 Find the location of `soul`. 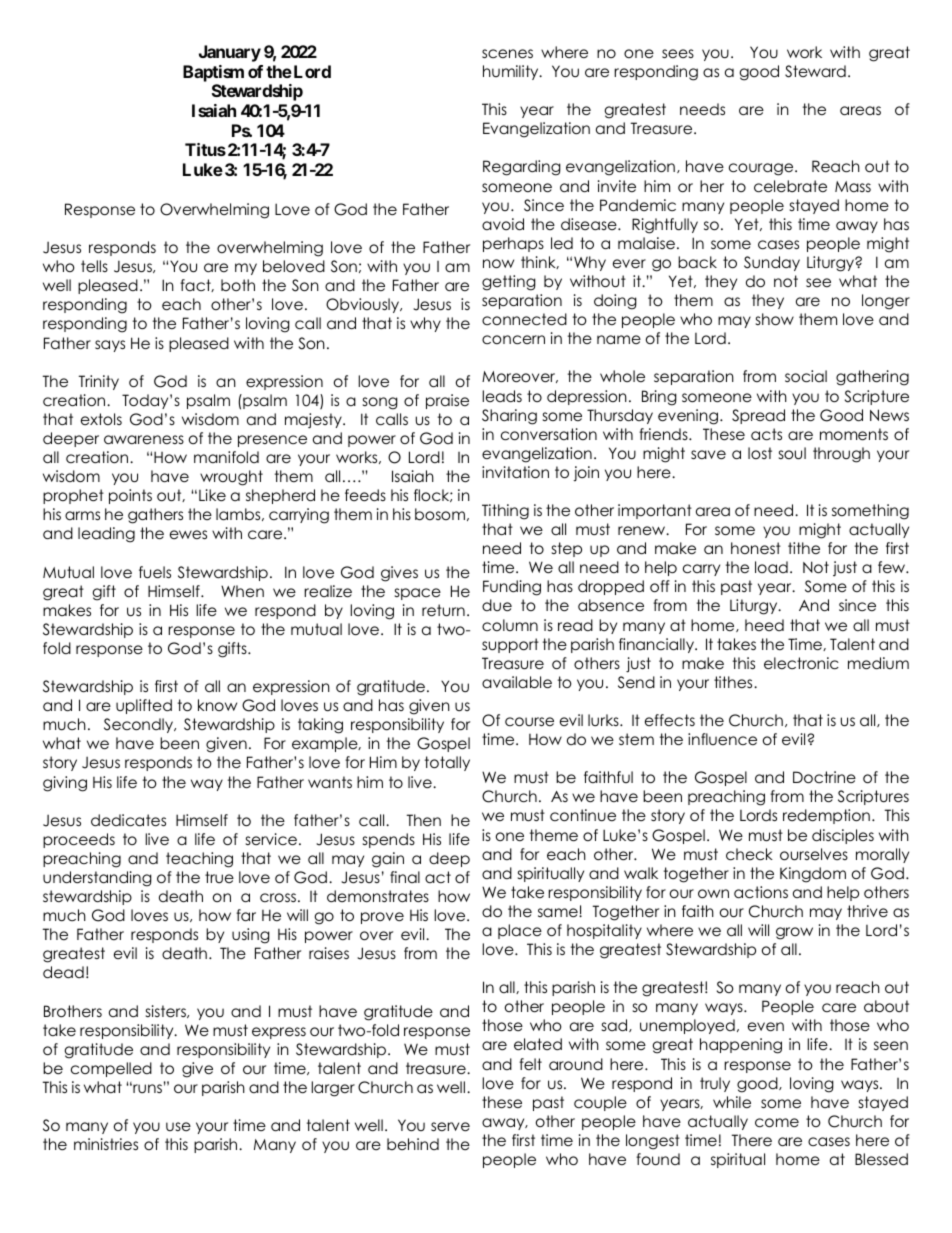

soul is located at coordinates (792, 453).
